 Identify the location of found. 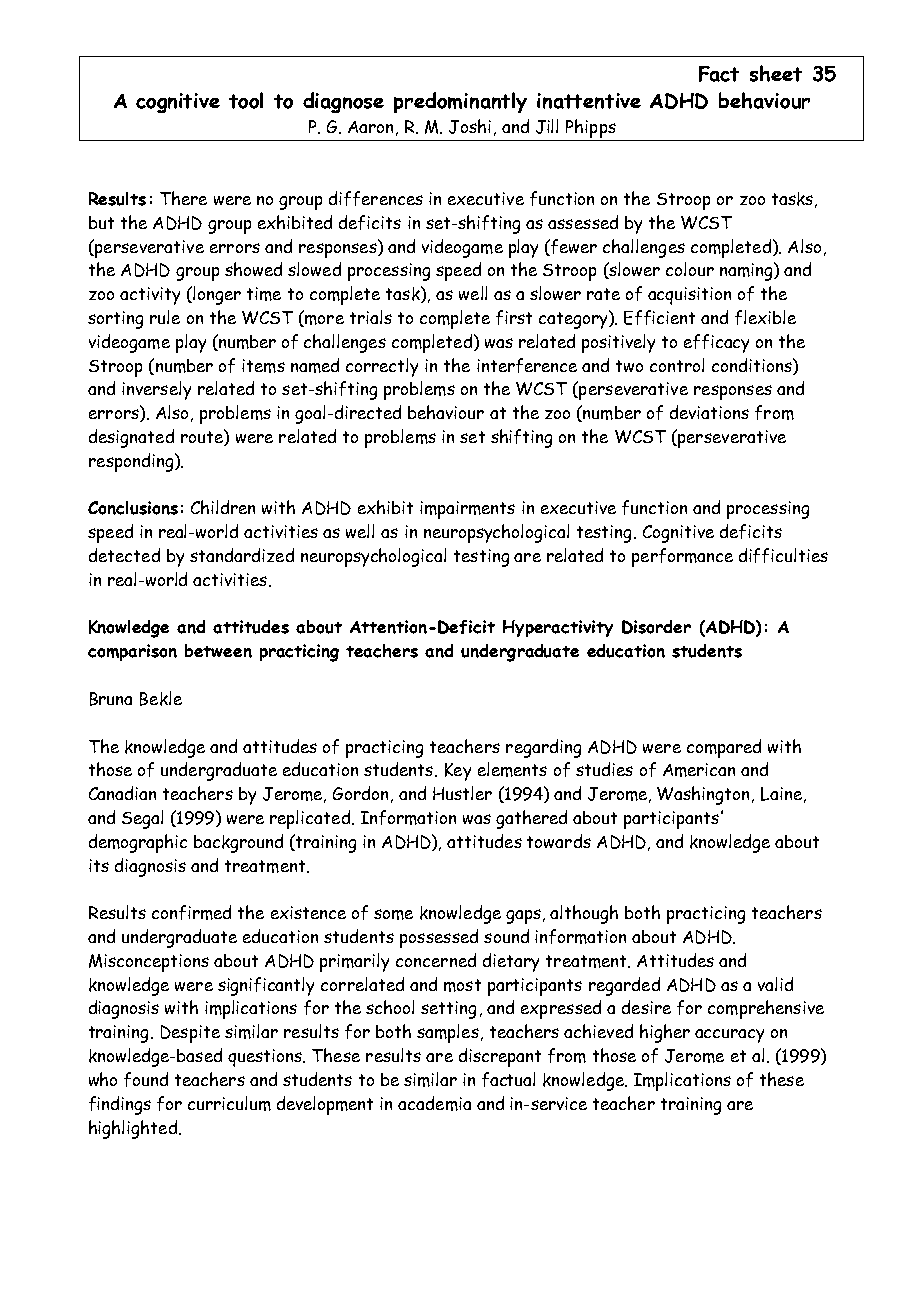
(146, 1079).
